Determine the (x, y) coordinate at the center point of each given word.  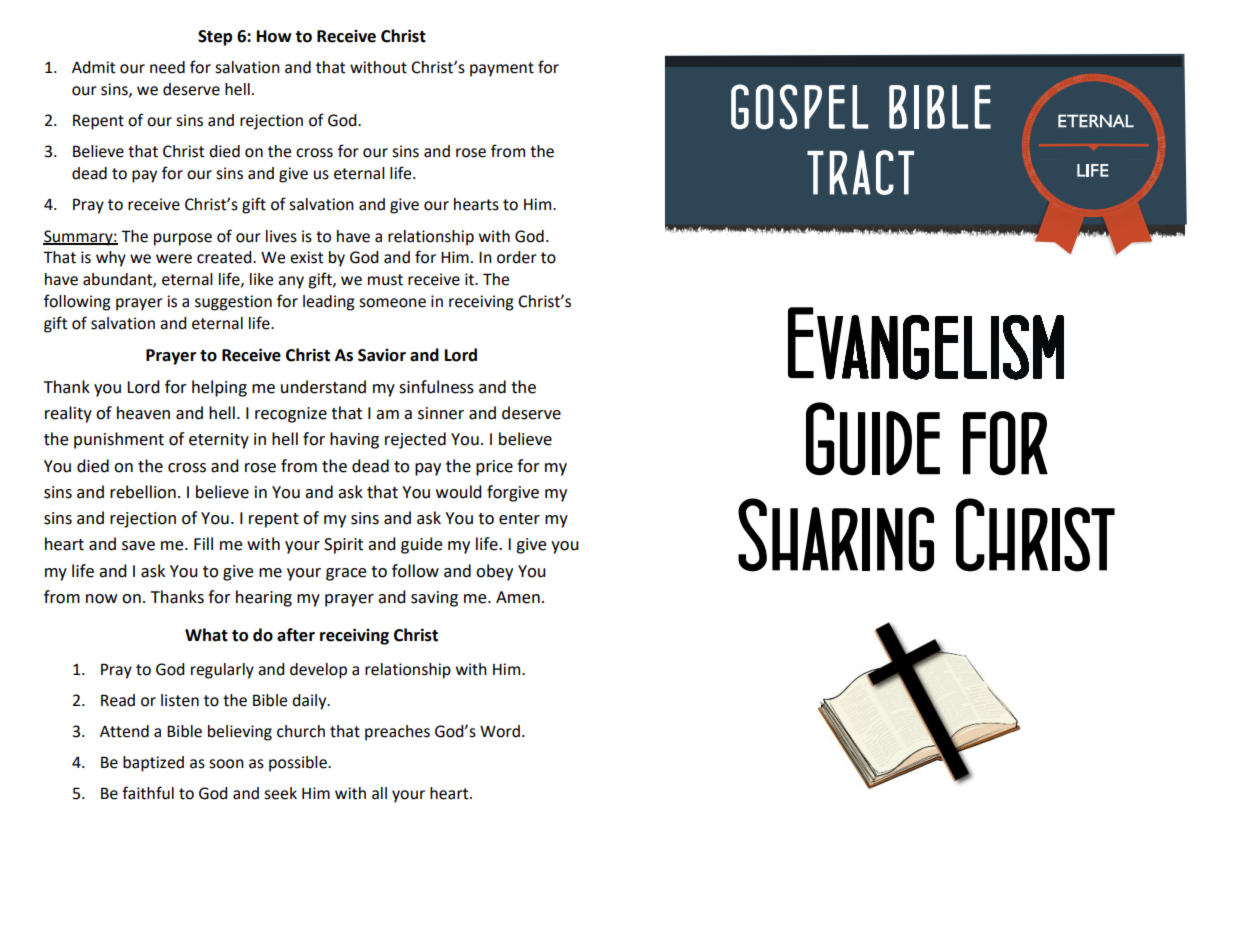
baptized (153, 764)
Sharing (836, 535)
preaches (397, 733)
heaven (143, 413)
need (167, 67)
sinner (441, 413)
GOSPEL (800, 107)
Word (500, 731)
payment (502, 69)
